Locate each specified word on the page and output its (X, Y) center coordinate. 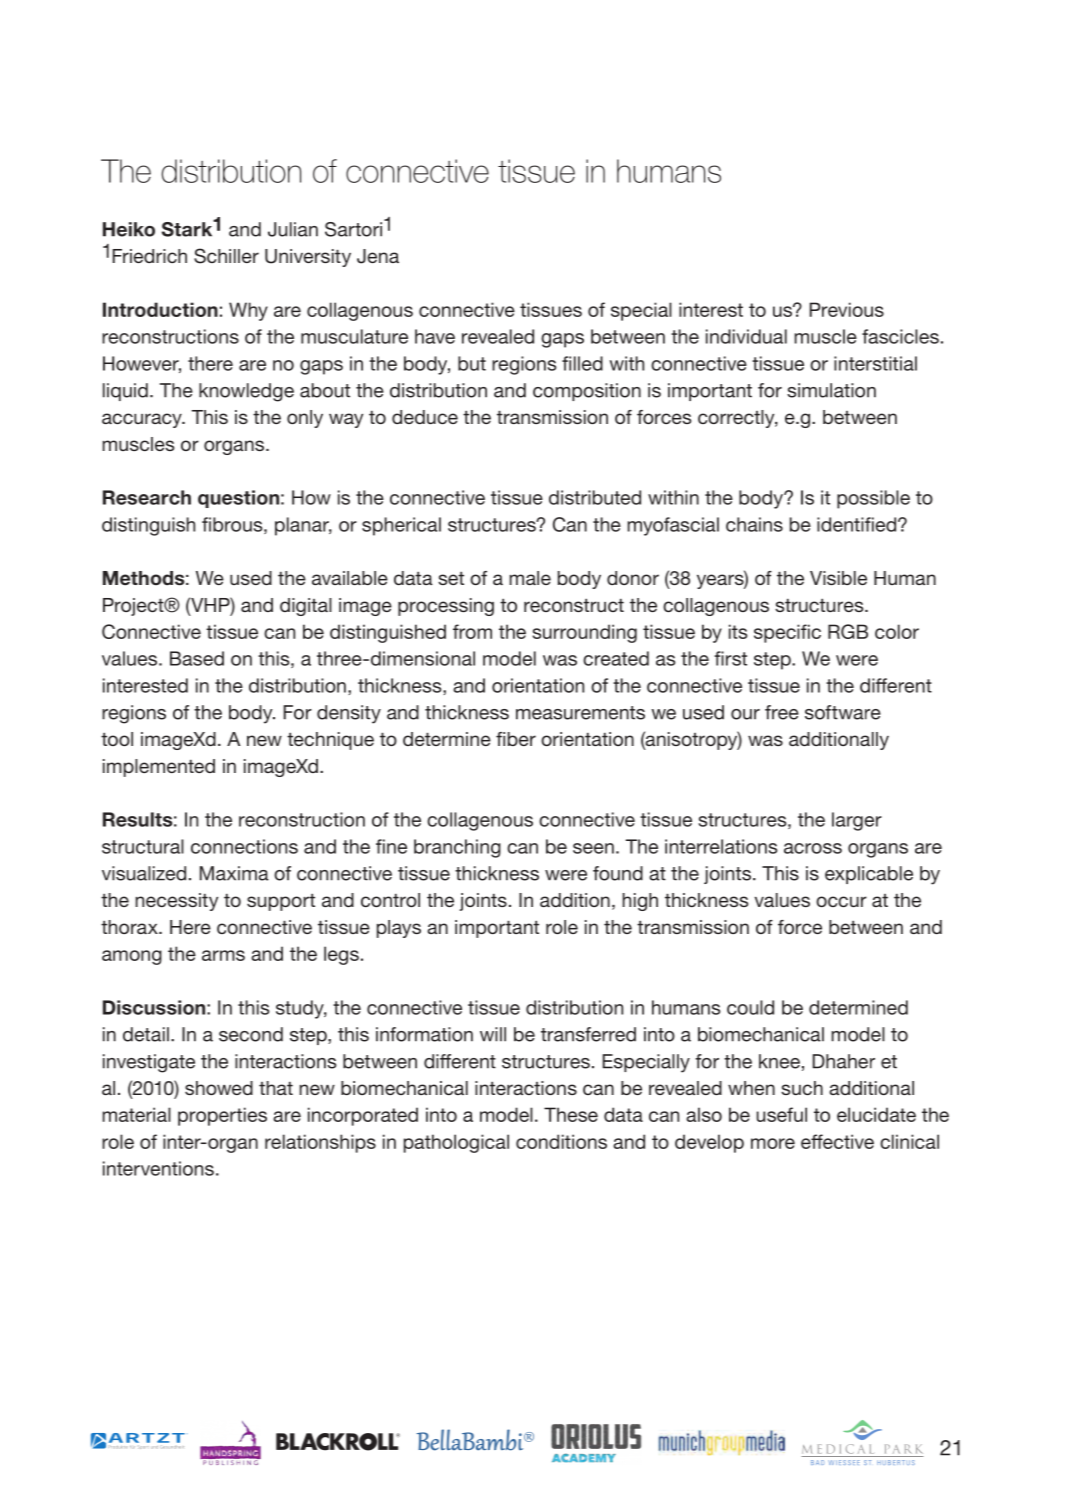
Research (147, 497)
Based (197, 658)
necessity (176, 902)
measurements (580, 713)
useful (781, 1114)
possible (873, 499)
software (843, 712)
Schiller (226, 256)
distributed (595, 497)
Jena (378, 256)
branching (457, 848)
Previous (847, 309)
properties (222, 1116)
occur (841, 901)
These (571, 1114)
